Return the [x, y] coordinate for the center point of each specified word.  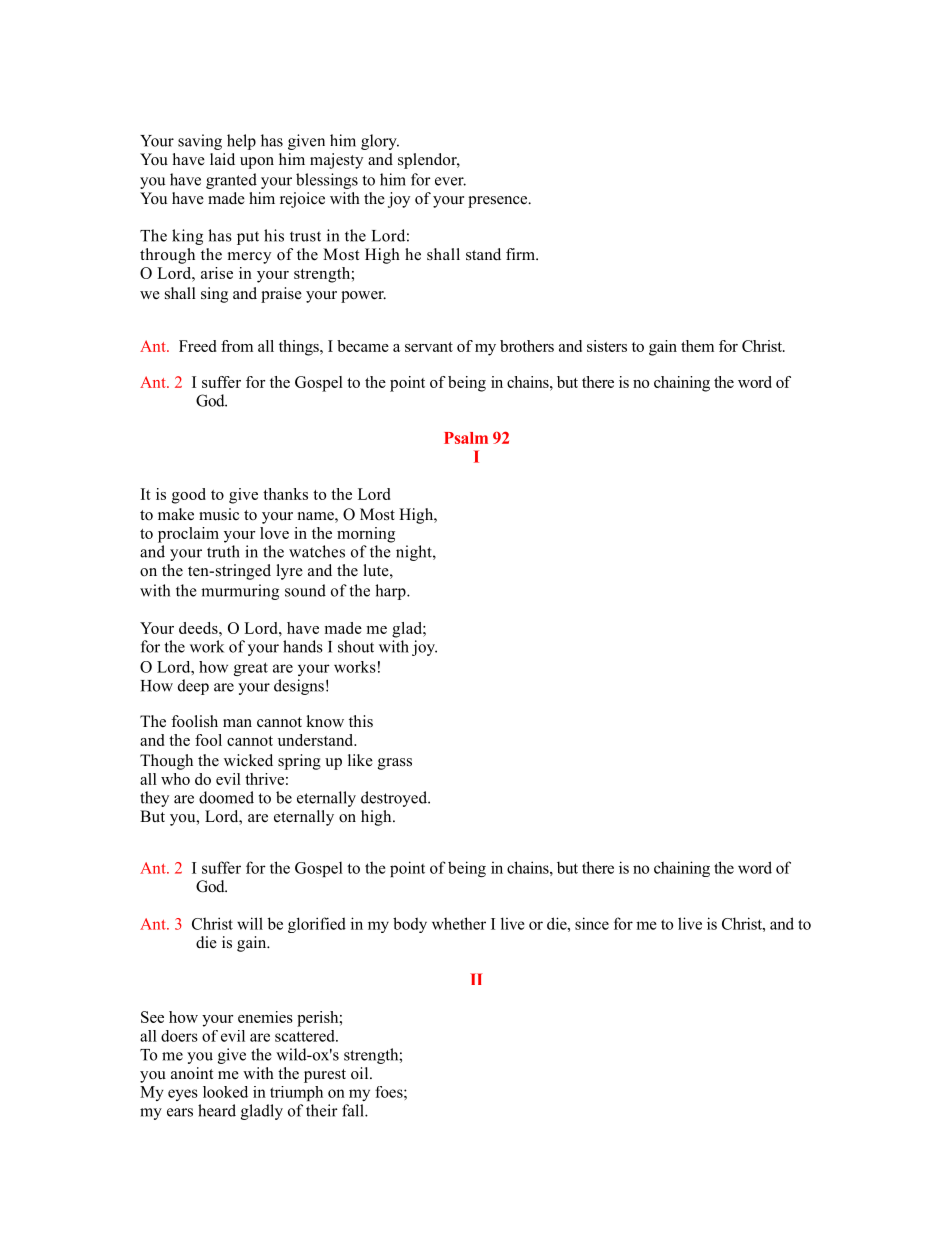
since [592, 923]
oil [361, 1073]
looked [225, 1092]
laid [222, 159]
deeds [199, 628]
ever [450, 181]
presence [499, 202]
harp [391, 592]
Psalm [466, 438]
